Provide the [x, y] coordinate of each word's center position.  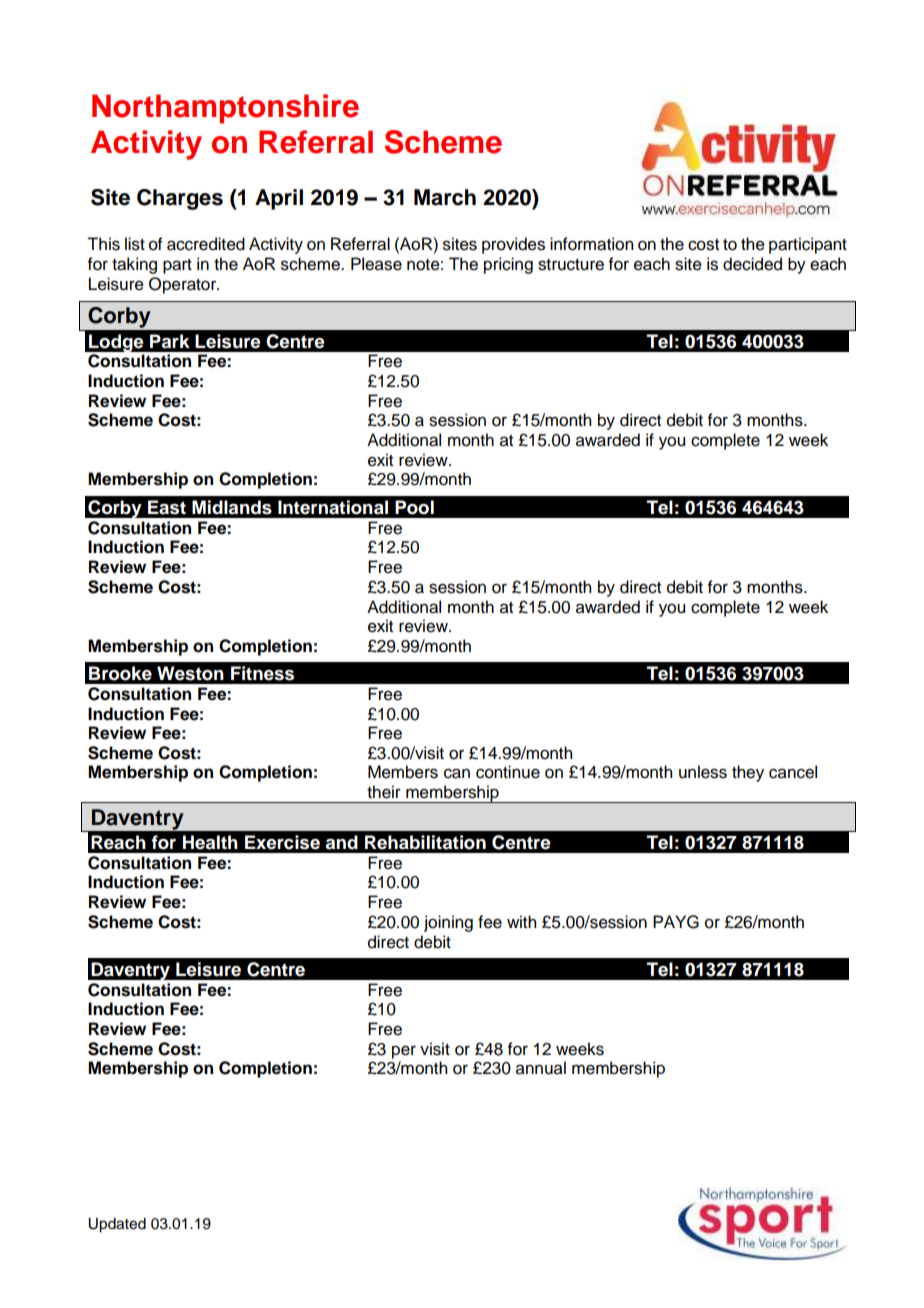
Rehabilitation [425, 842]
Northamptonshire [225, 109]
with [521, 921]
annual [541, 1068]
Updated [117, 1225]
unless [703, 772]
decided [752, 264]
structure [571, 265]
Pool [414, 507]
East [167, 507]
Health [210, 842]
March [445, 197]
